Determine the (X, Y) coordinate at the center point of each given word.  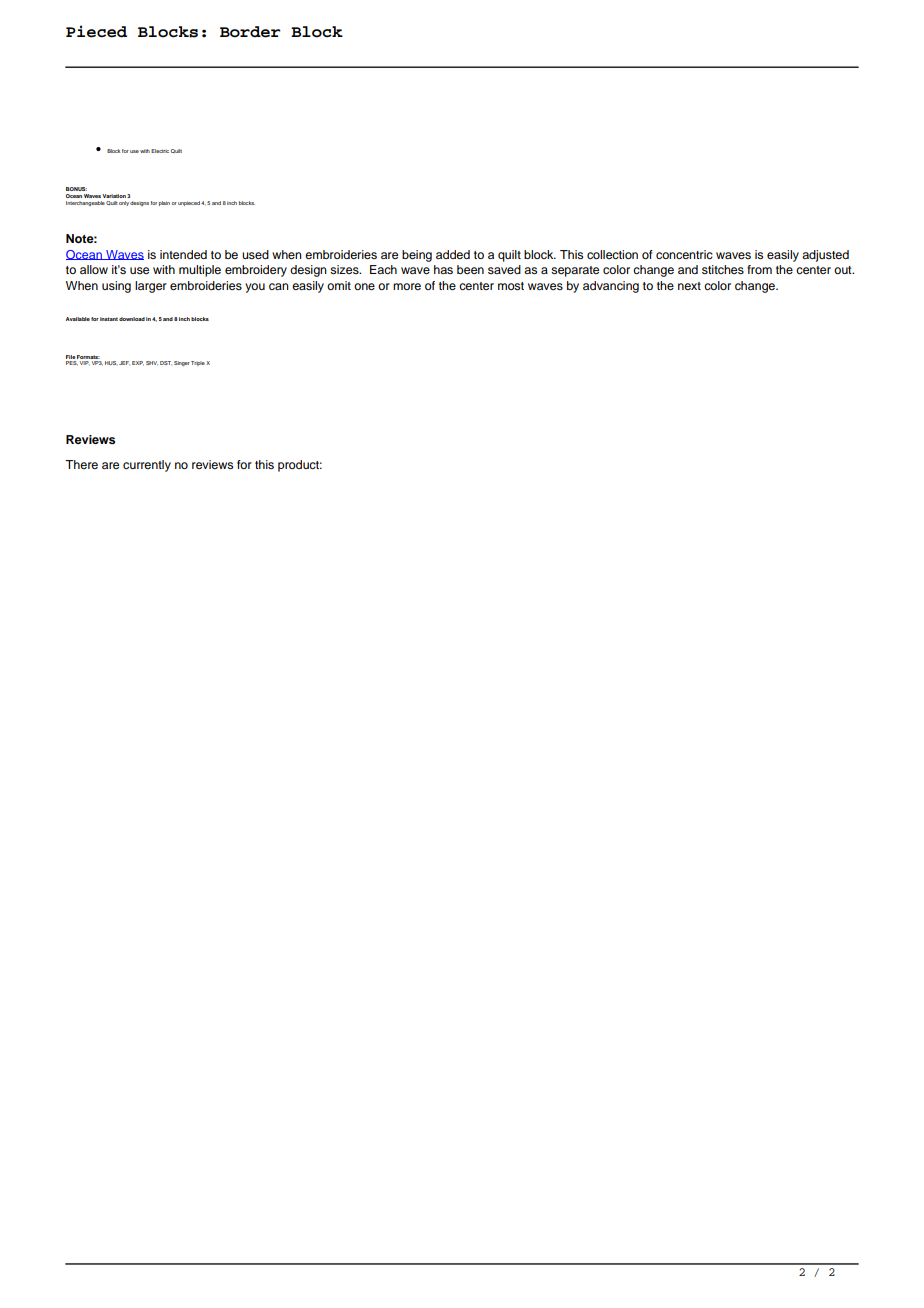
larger (151, 287)
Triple (198, 363)
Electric (160, 151)
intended (183, 254)
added (453, 254)
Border (250, 32)
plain (164, 203)
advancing (611, 287)
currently (147, 466)
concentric (684, 254)
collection (612, 254)
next (689, 286)
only (124, 203)
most (511, 286)
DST (166, 363)
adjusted (825, 256)
